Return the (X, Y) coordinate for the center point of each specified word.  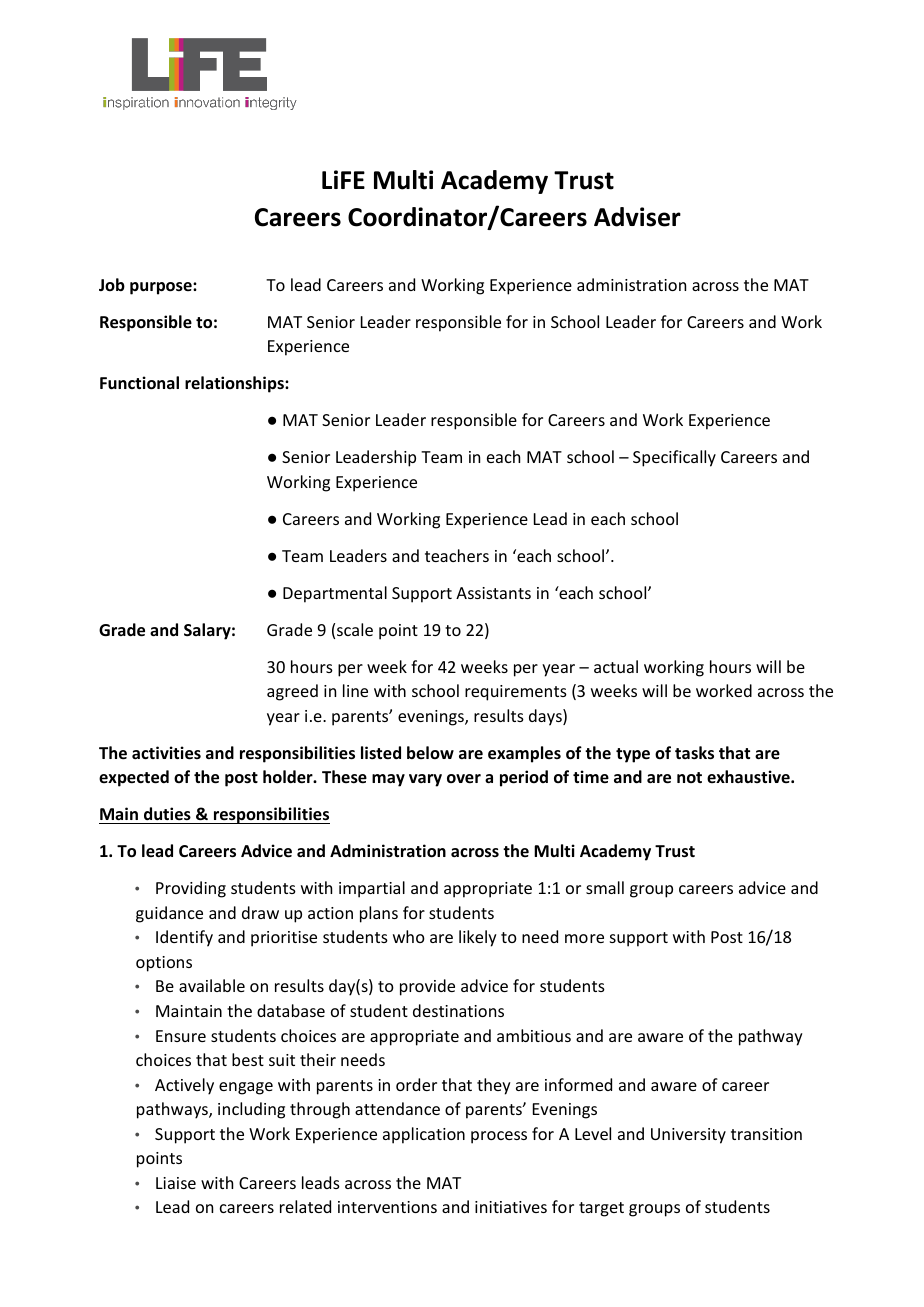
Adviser (637, 217)
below (430, 752)
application (424, 1135)
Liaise (176, 1183)
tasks (694, 753)
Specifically (674, 458)
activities (166, 753)
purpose (162, 288)
